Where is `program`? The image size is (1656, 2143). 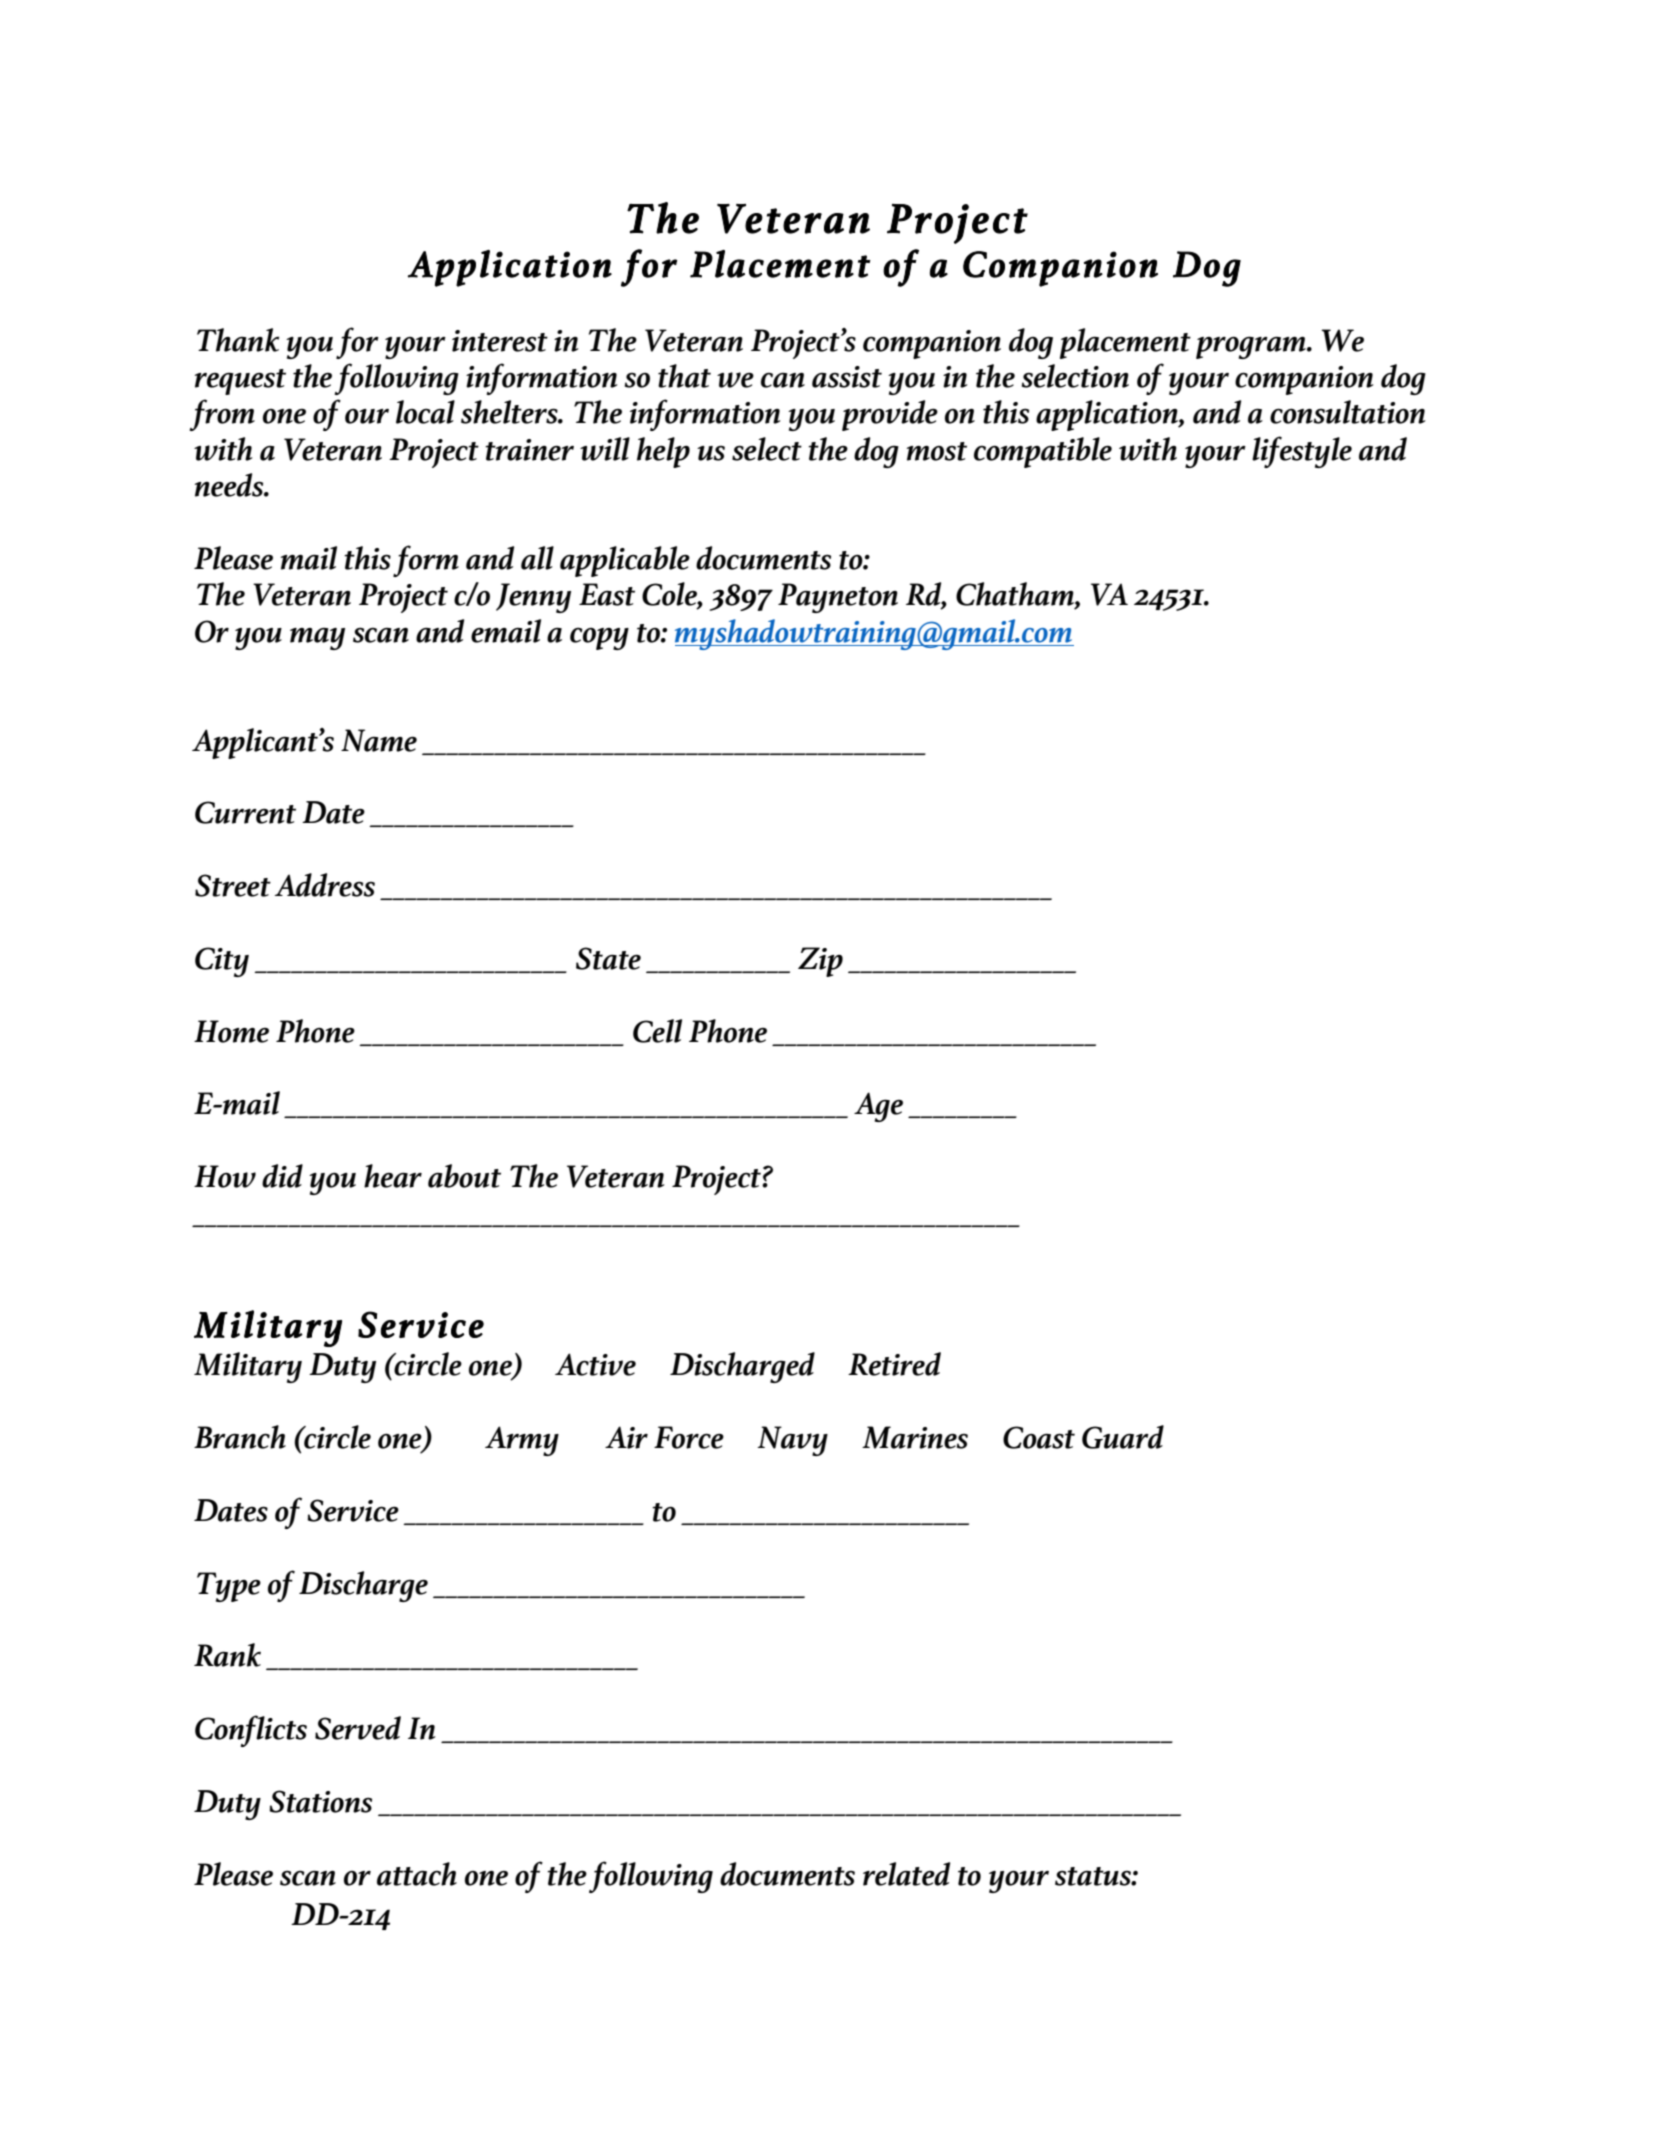
program is located at coordinates (1252, 347).
